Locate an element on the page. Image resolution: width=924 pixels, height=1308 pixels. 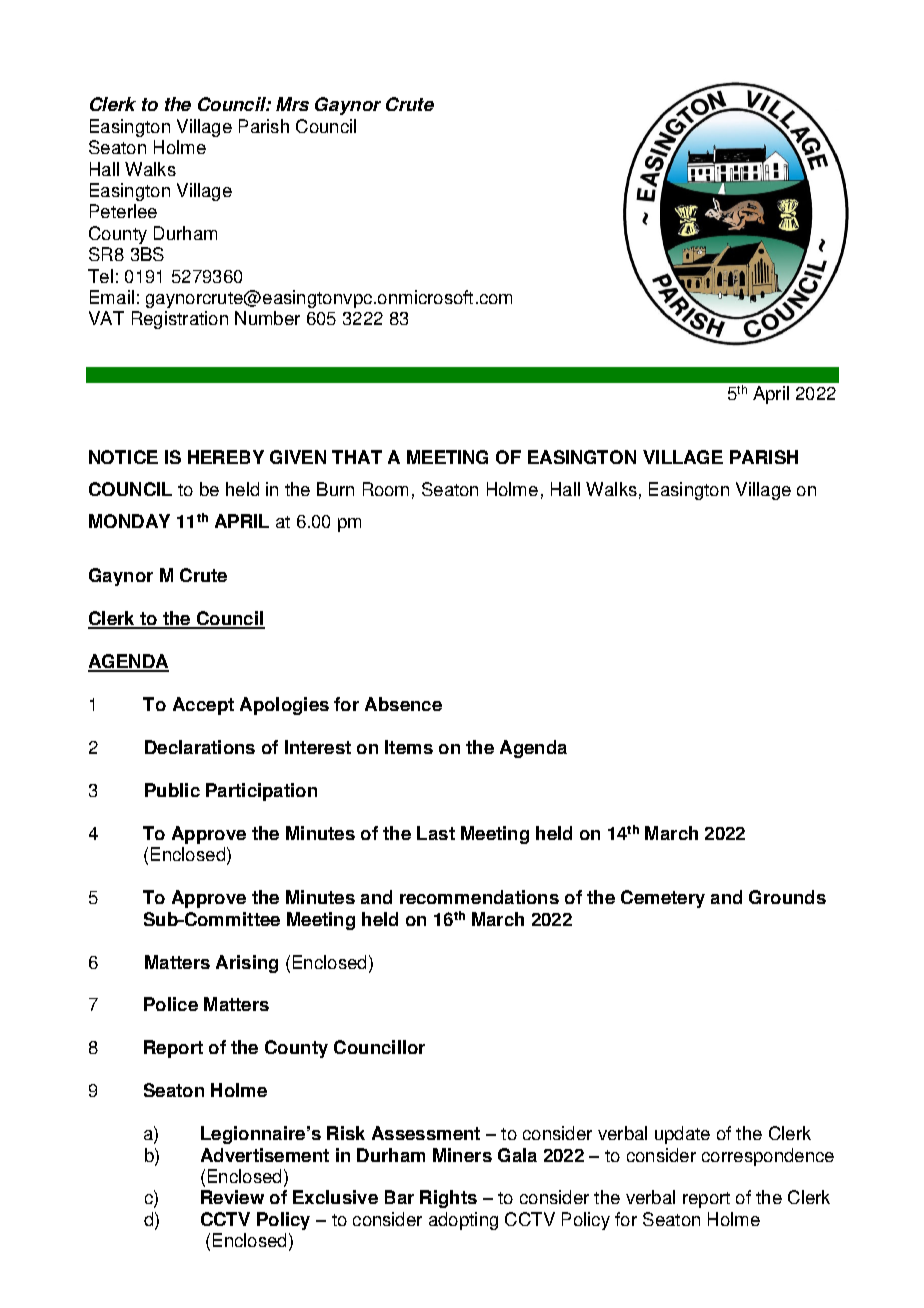
HEREBY is located at coordinates (226, 457).
